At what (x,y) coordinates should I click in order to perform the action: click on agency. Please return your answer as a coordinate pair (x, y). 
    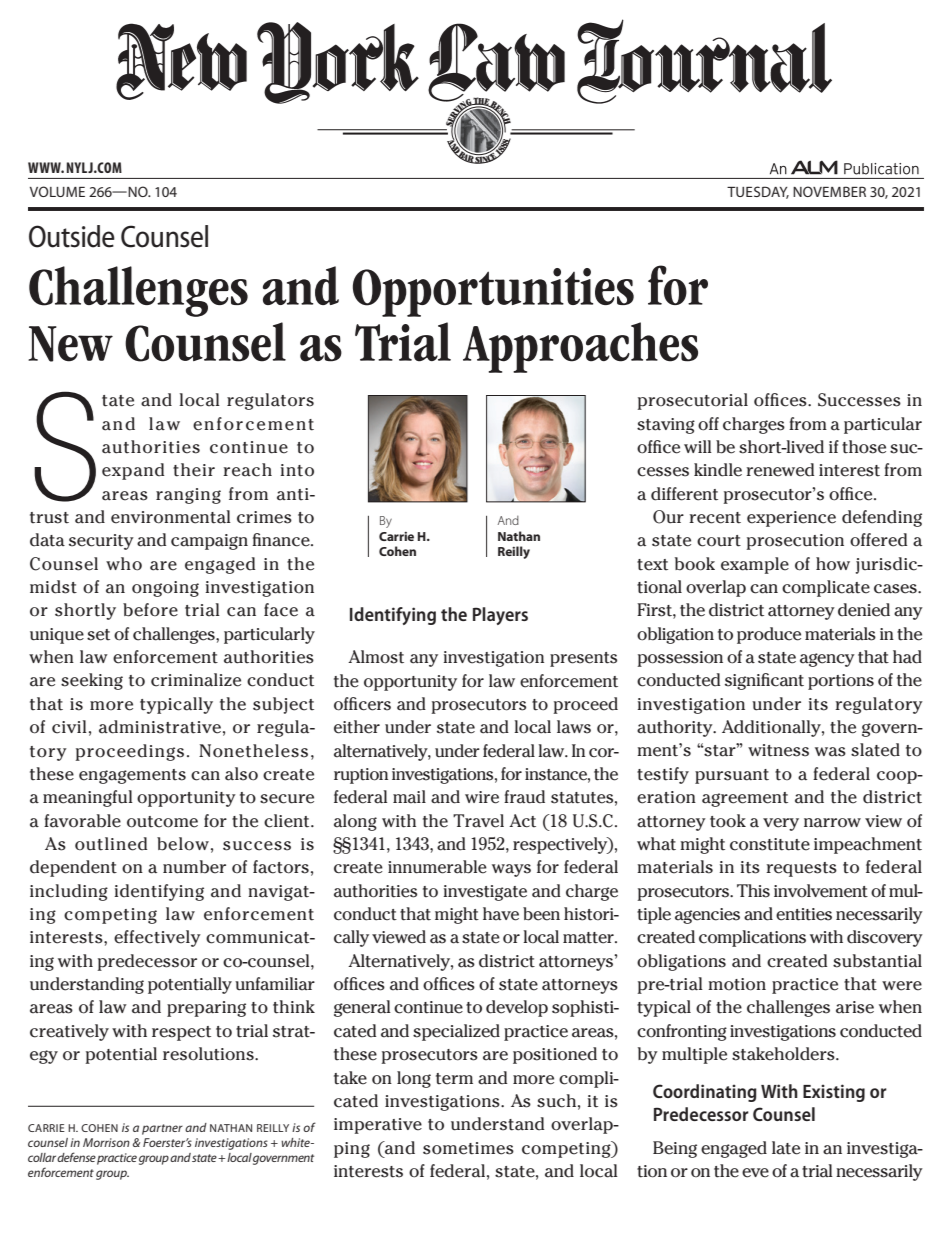
    Looking at the image, I should click on (827, 660).
